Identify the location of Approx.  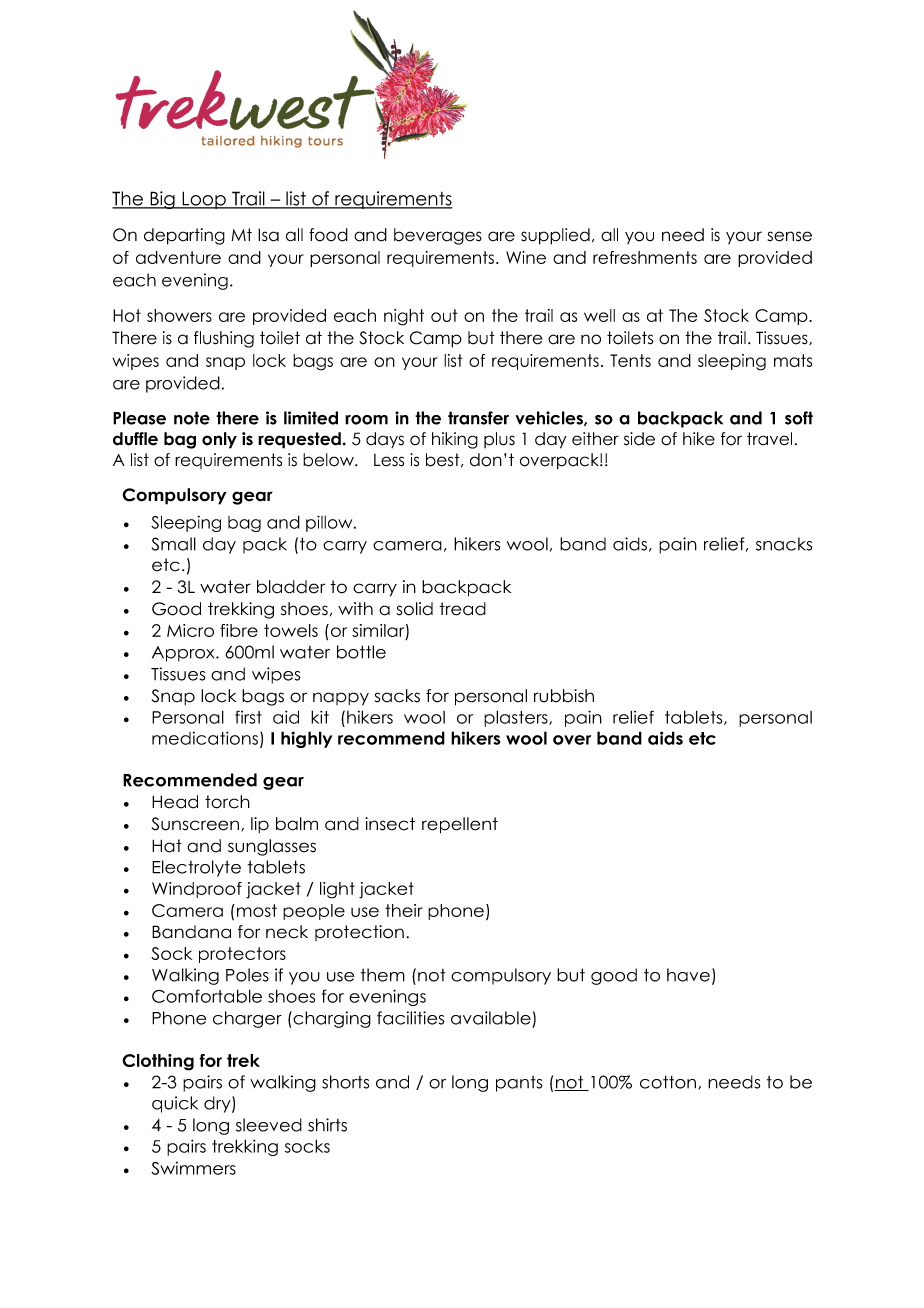
(184, 654).
